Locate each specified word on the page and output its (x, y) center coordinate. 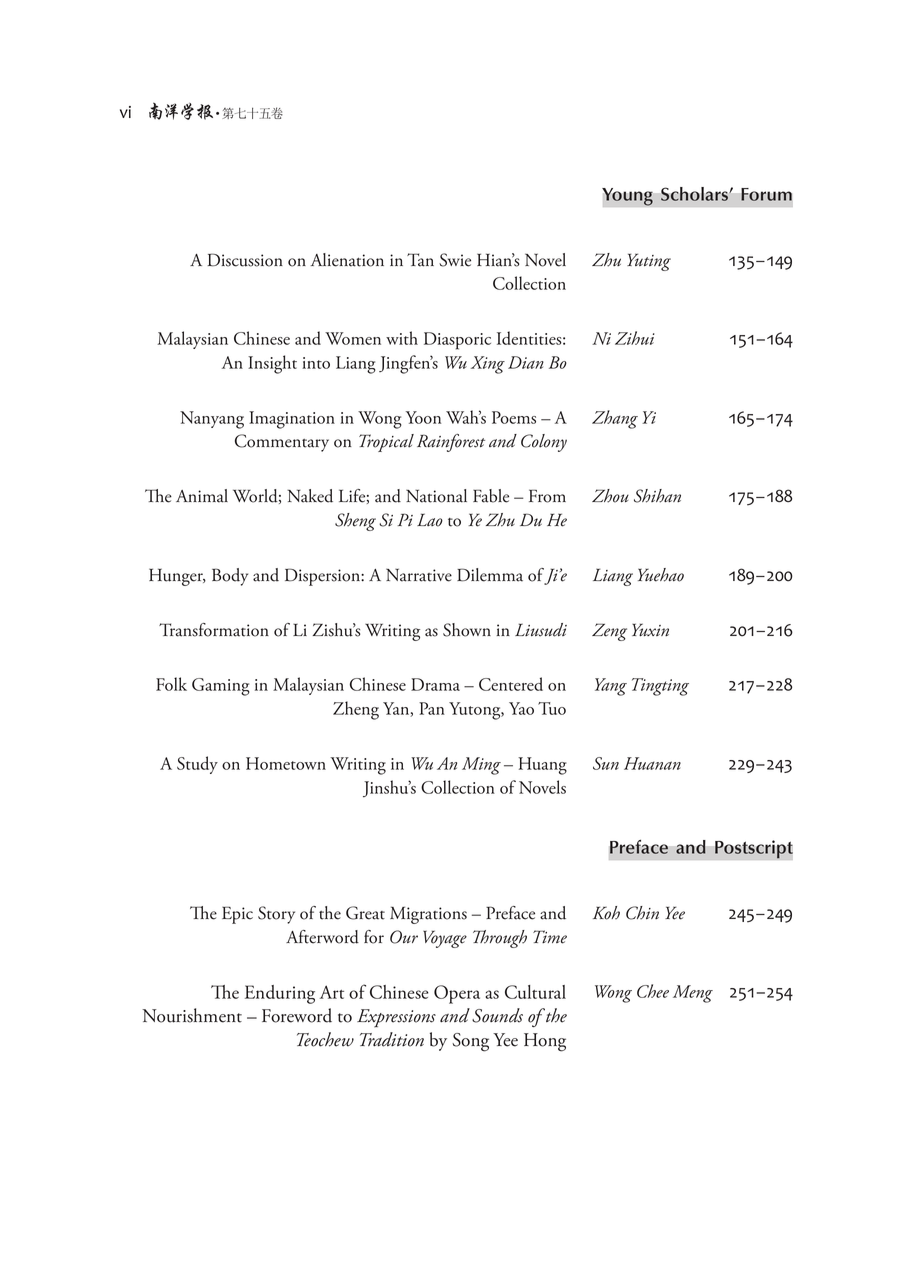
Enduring (280, 994)
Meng (693, 994)
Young (628, 197)
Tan (420, 260)
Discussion (245, 260)
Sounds (497, 1015)
